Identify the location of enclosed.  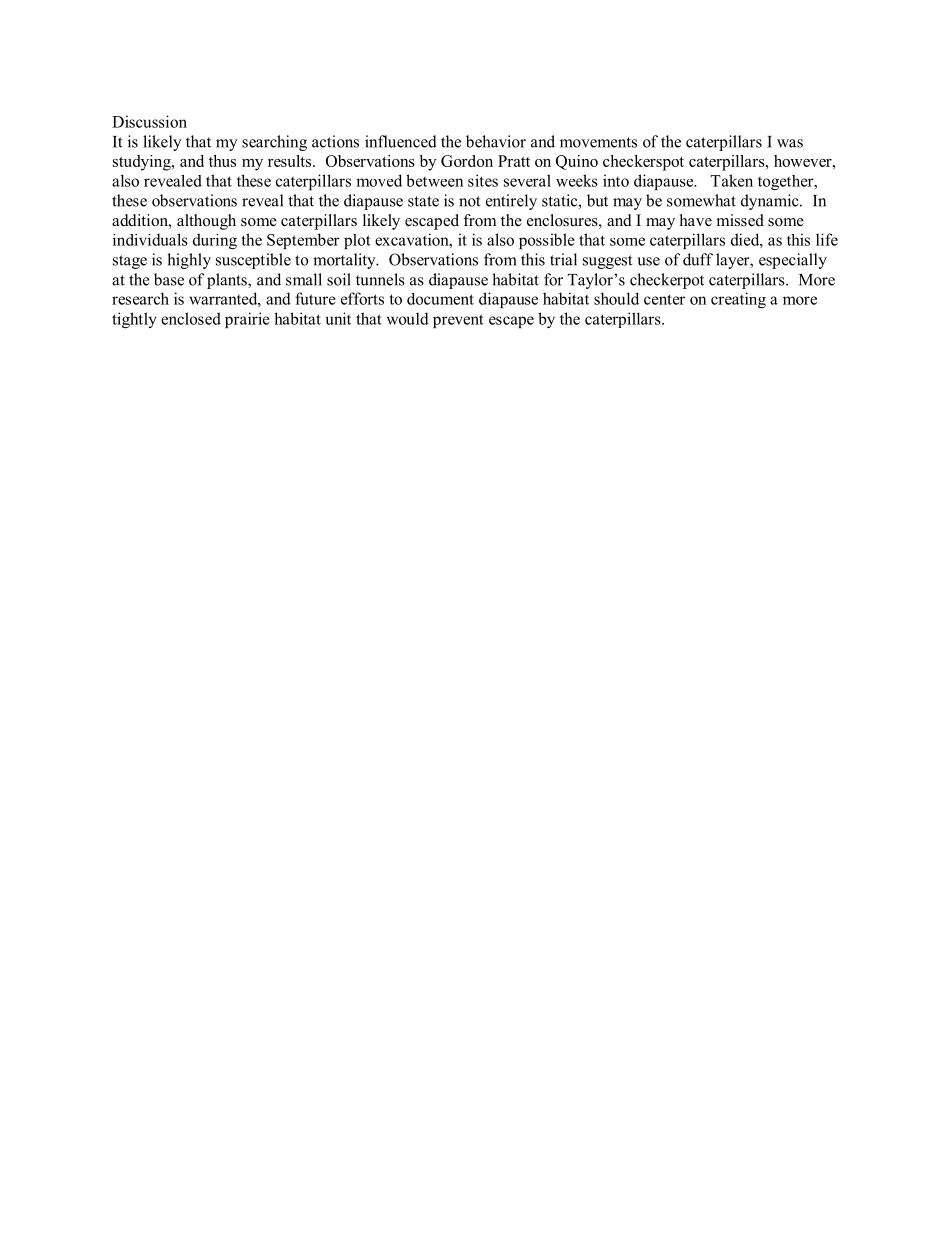
(191, 318).
